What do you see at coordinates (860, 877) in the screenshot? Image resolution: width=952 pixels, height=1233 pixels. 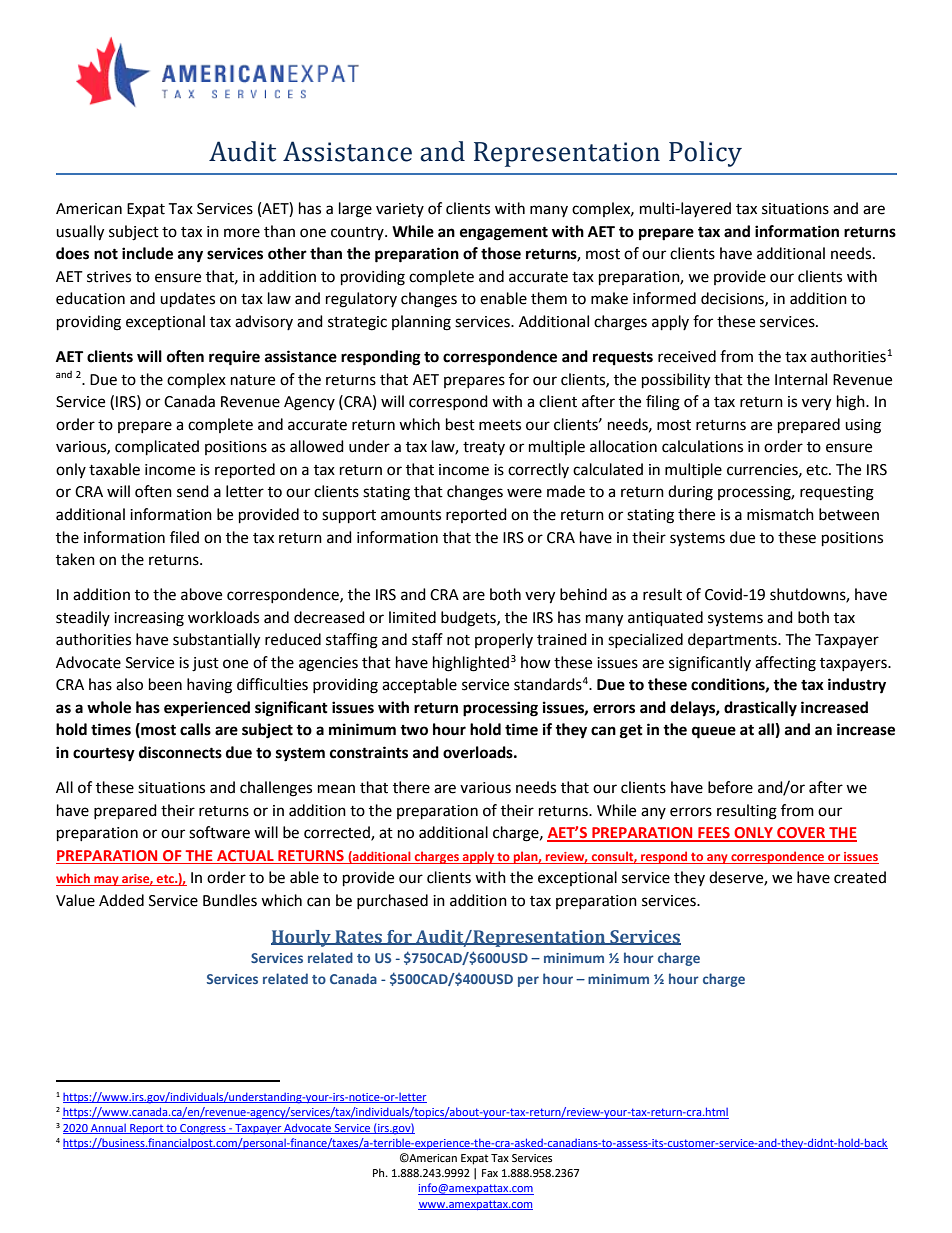 I see `created` at bounding box center [860, 877].
